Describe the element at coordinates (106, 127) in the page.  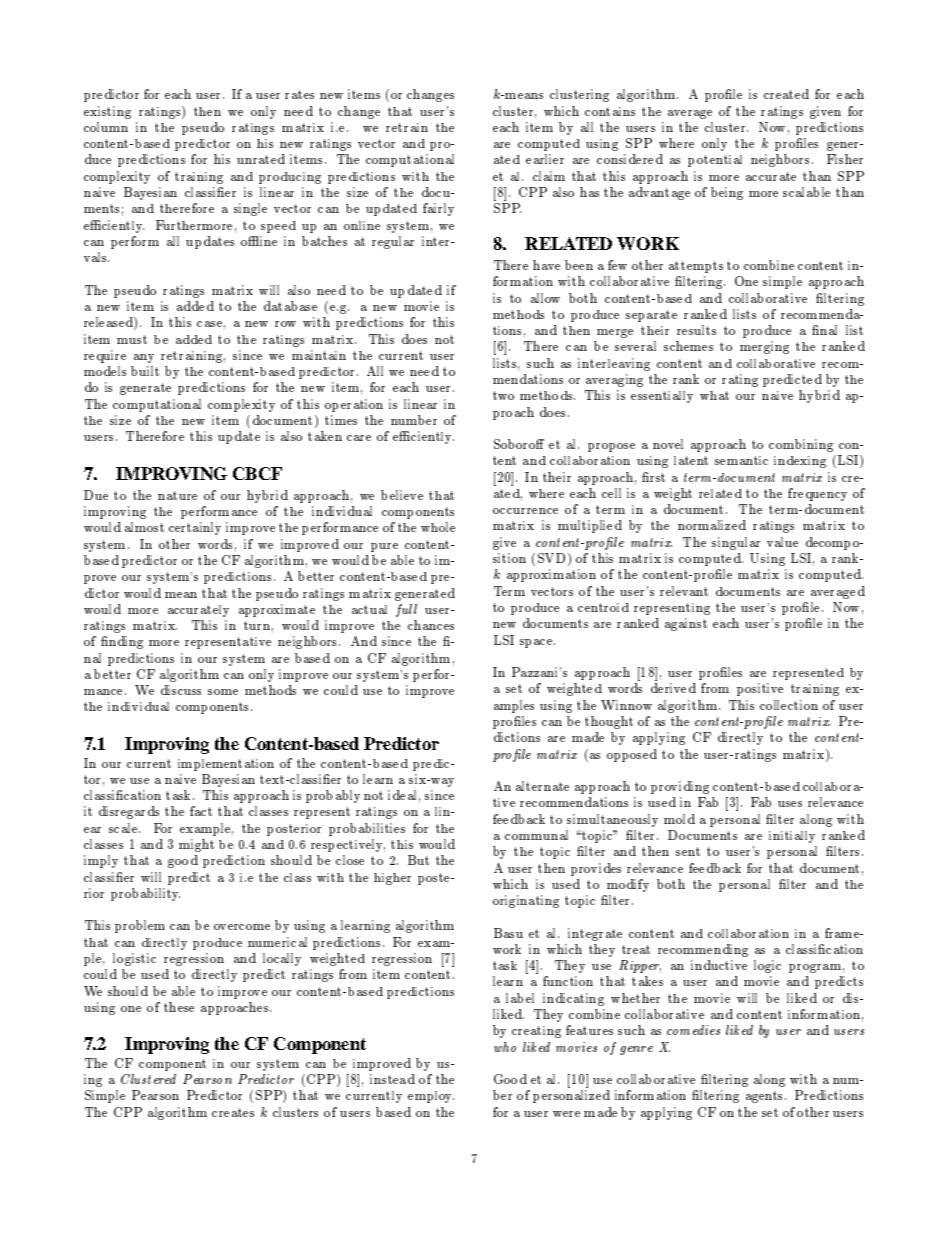
I see `column` at that location.
